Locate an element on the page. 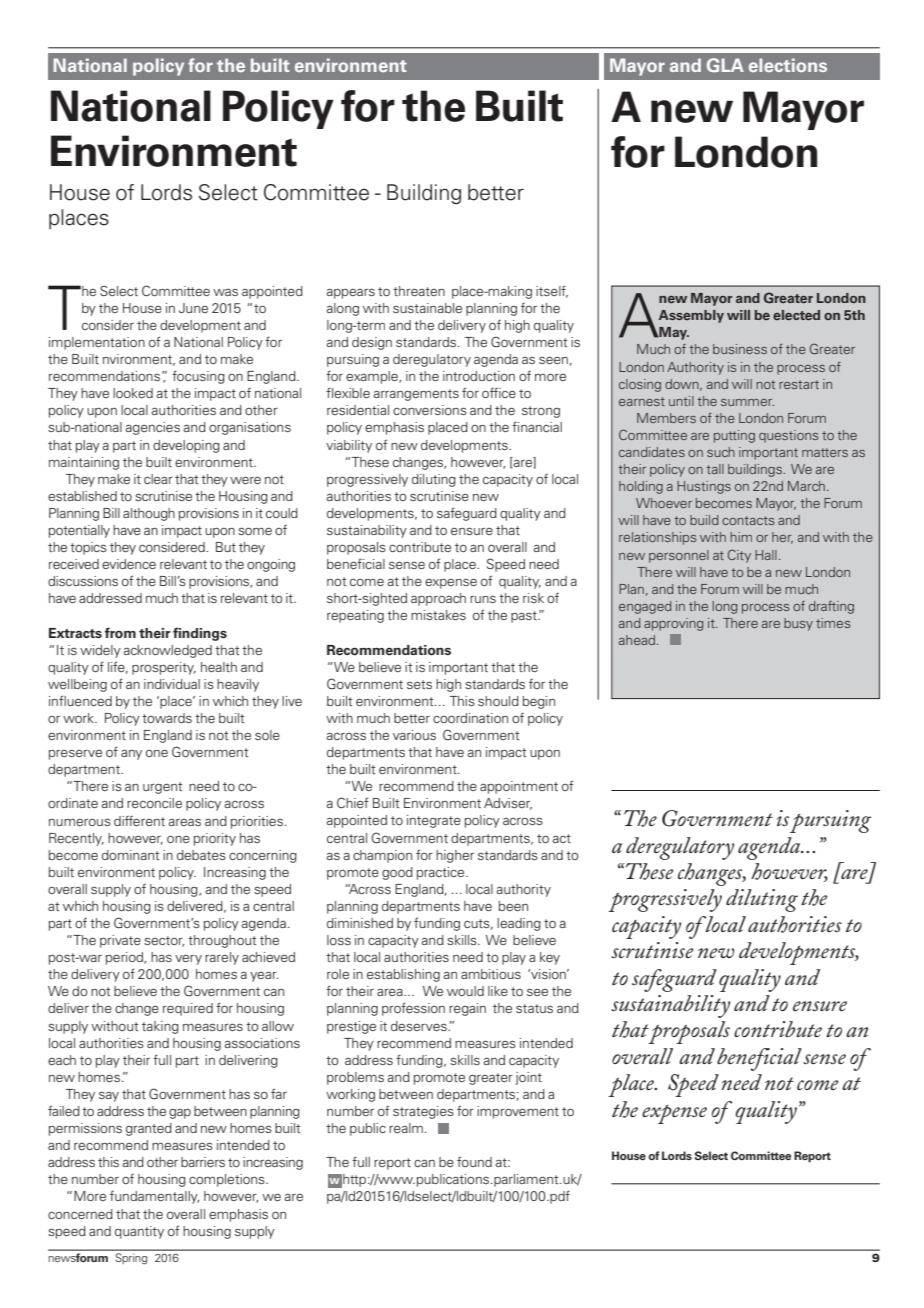  busy is located at coordinates (798, 624).
